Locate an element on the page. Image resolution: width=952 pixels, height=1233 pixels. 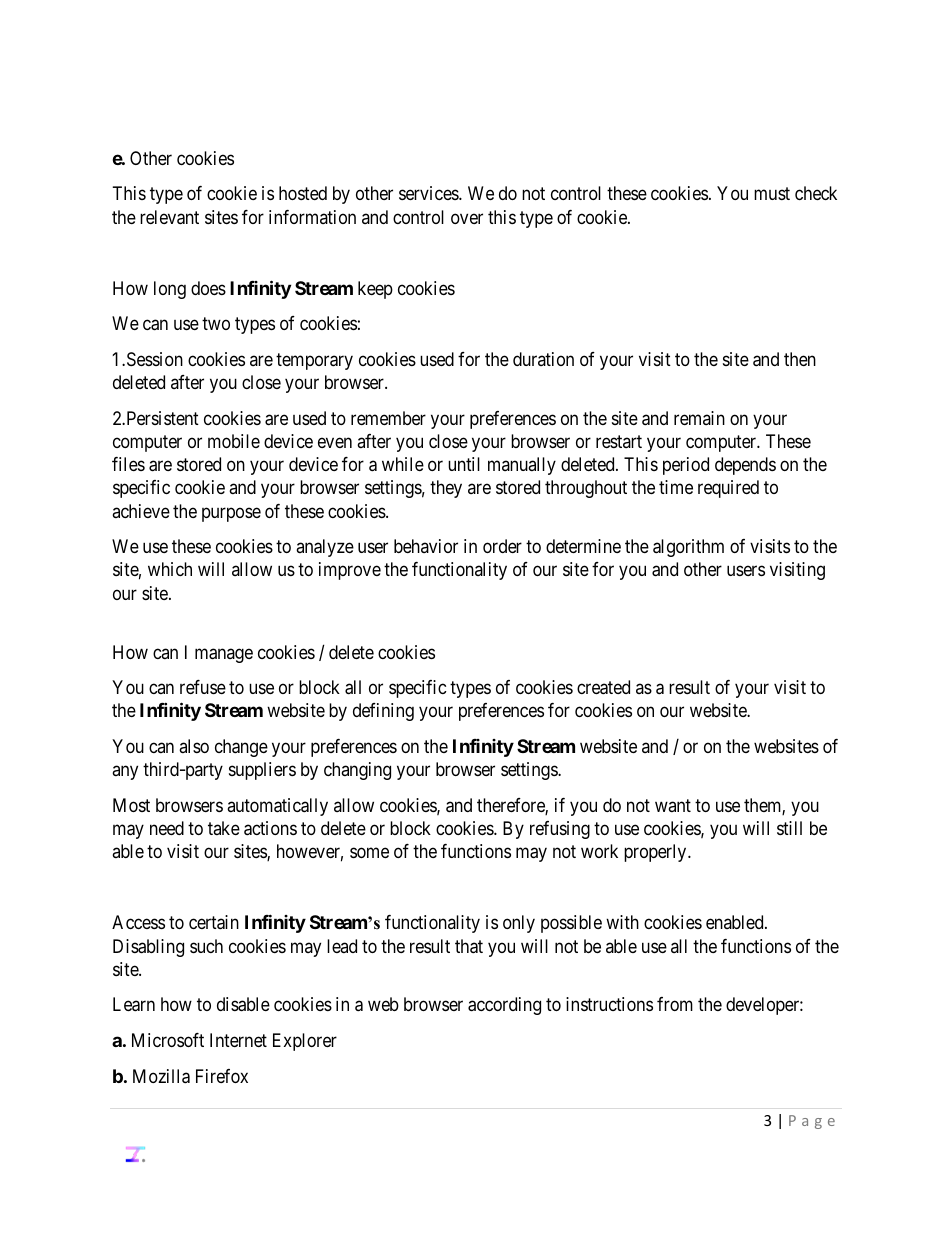
certain is located at coordinates (214, 922).
